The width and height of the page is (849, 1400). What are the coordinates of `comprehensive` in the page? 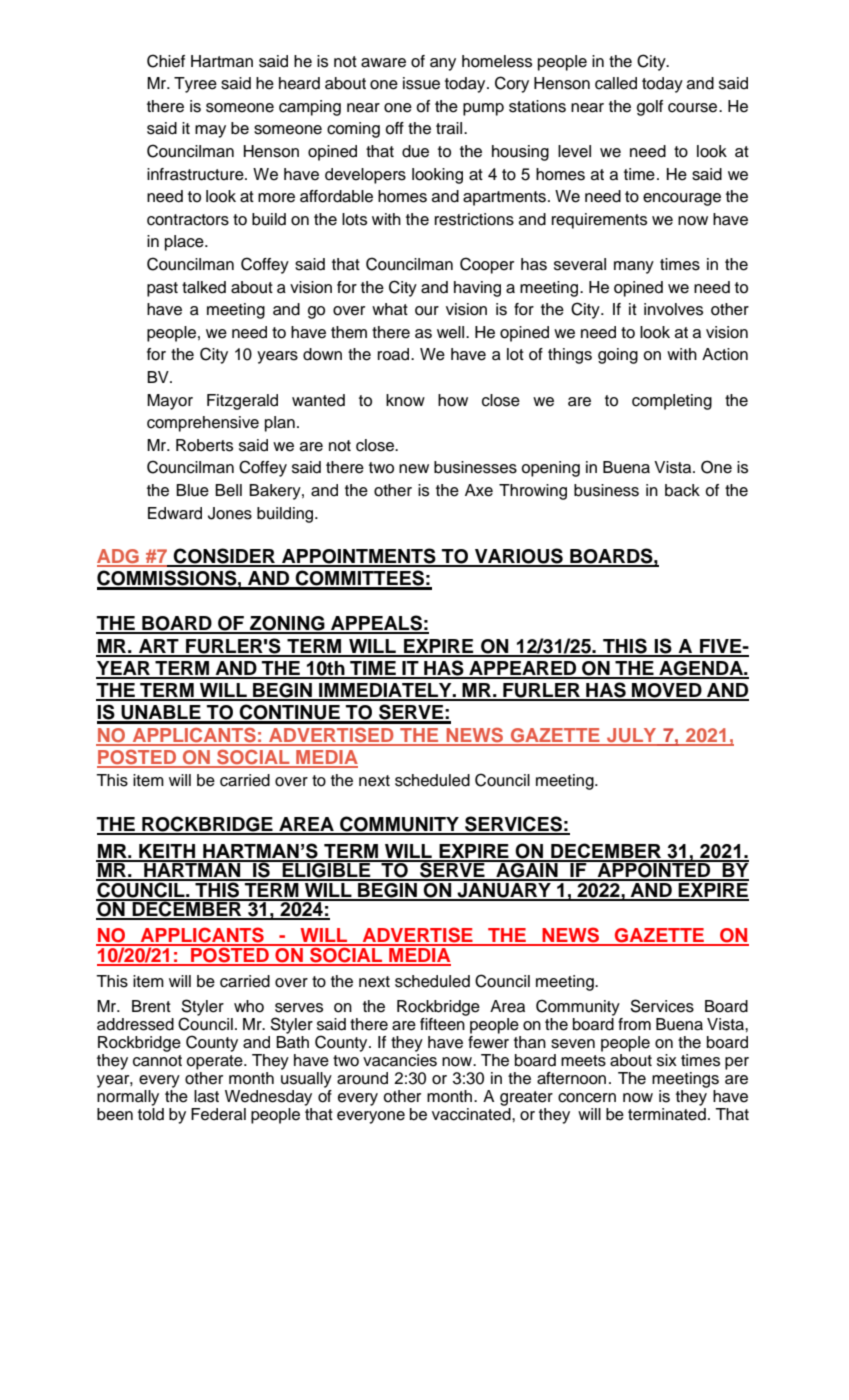 It's located at (203, 424).
